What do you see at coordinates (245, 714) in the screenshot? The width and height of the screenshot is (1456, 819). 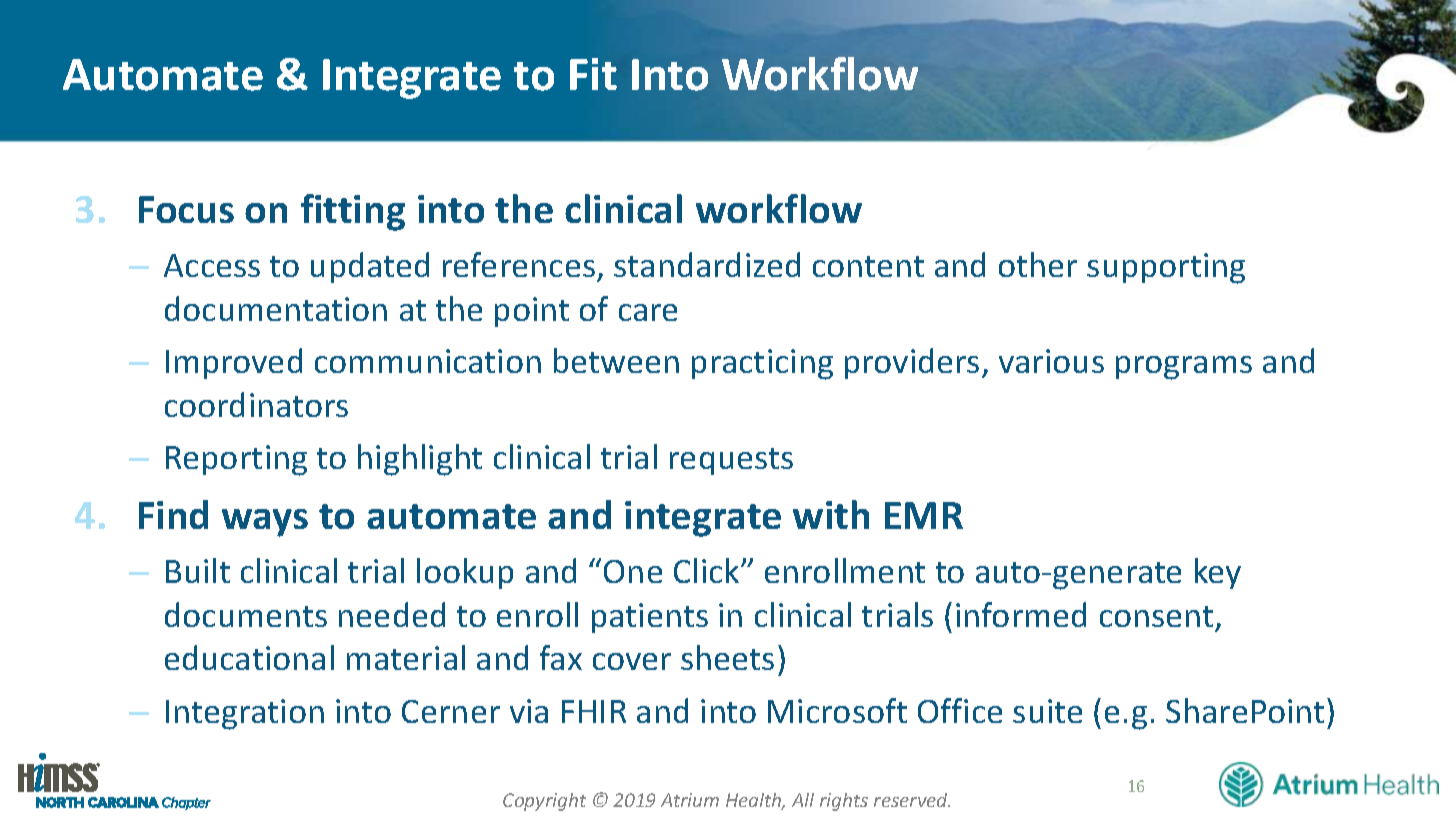 I see `Integration` at bounding box center [245, 714].
